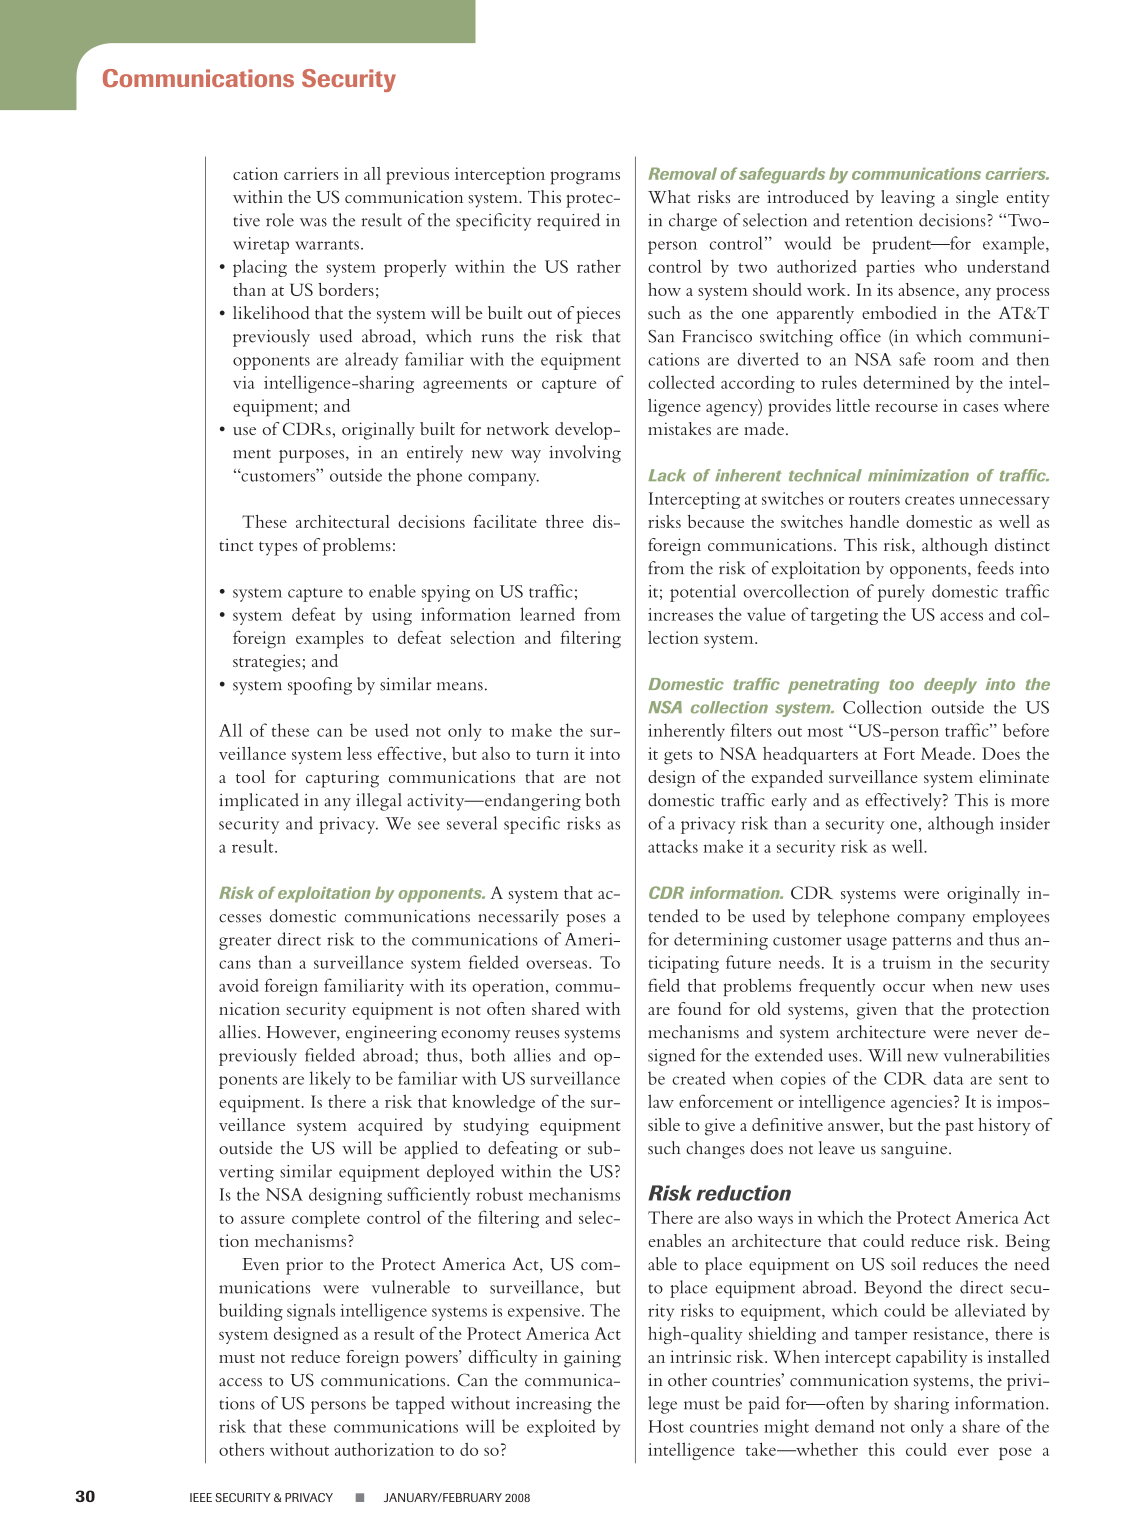 This screenshot has width=1131, height=1531. What do you see at coordinates (908, 199) in the screenshot?
I see `leaving` at bounding box center [908, 199].
